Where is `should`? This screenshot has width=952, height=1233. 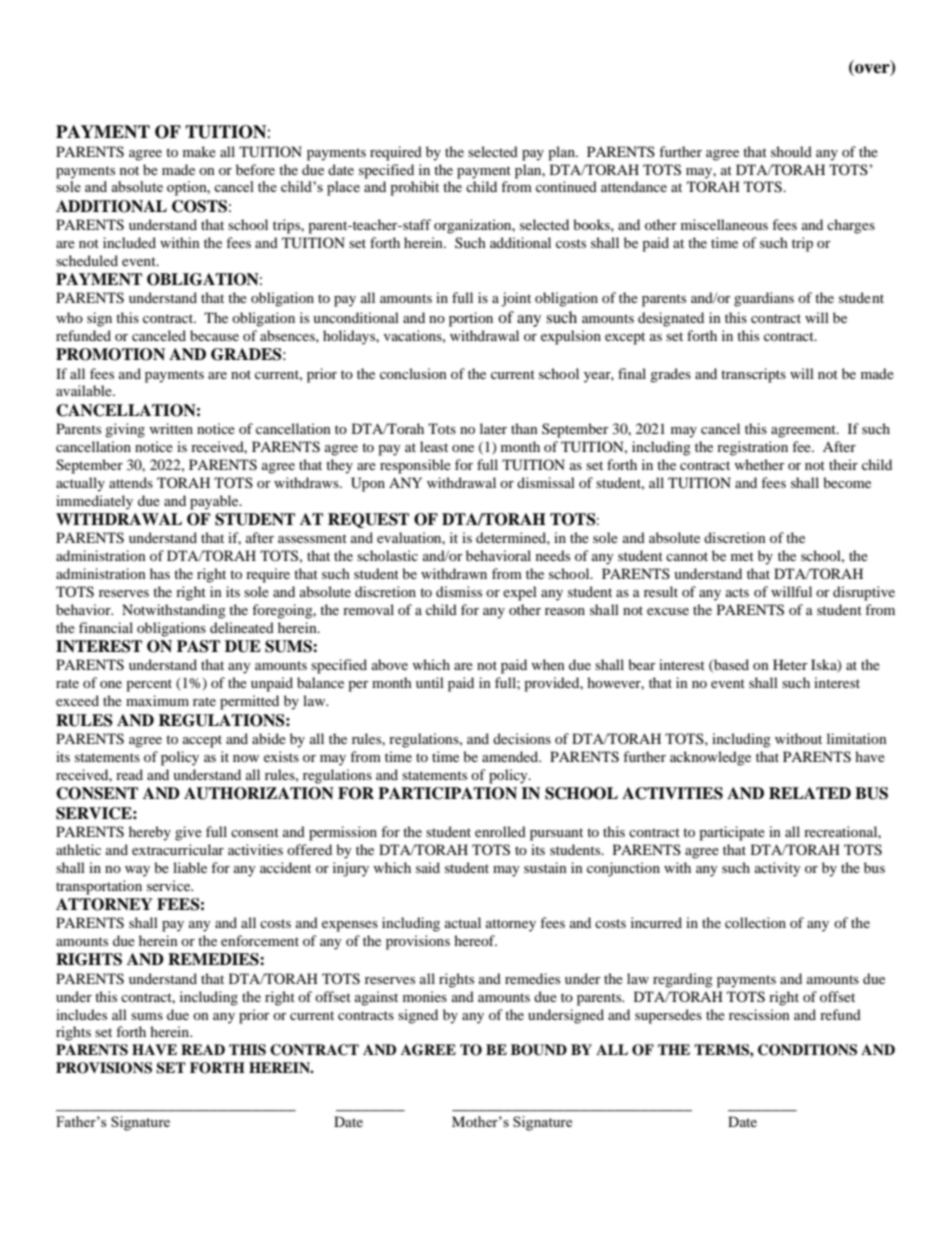 should is located at coordinates (791, 151).
